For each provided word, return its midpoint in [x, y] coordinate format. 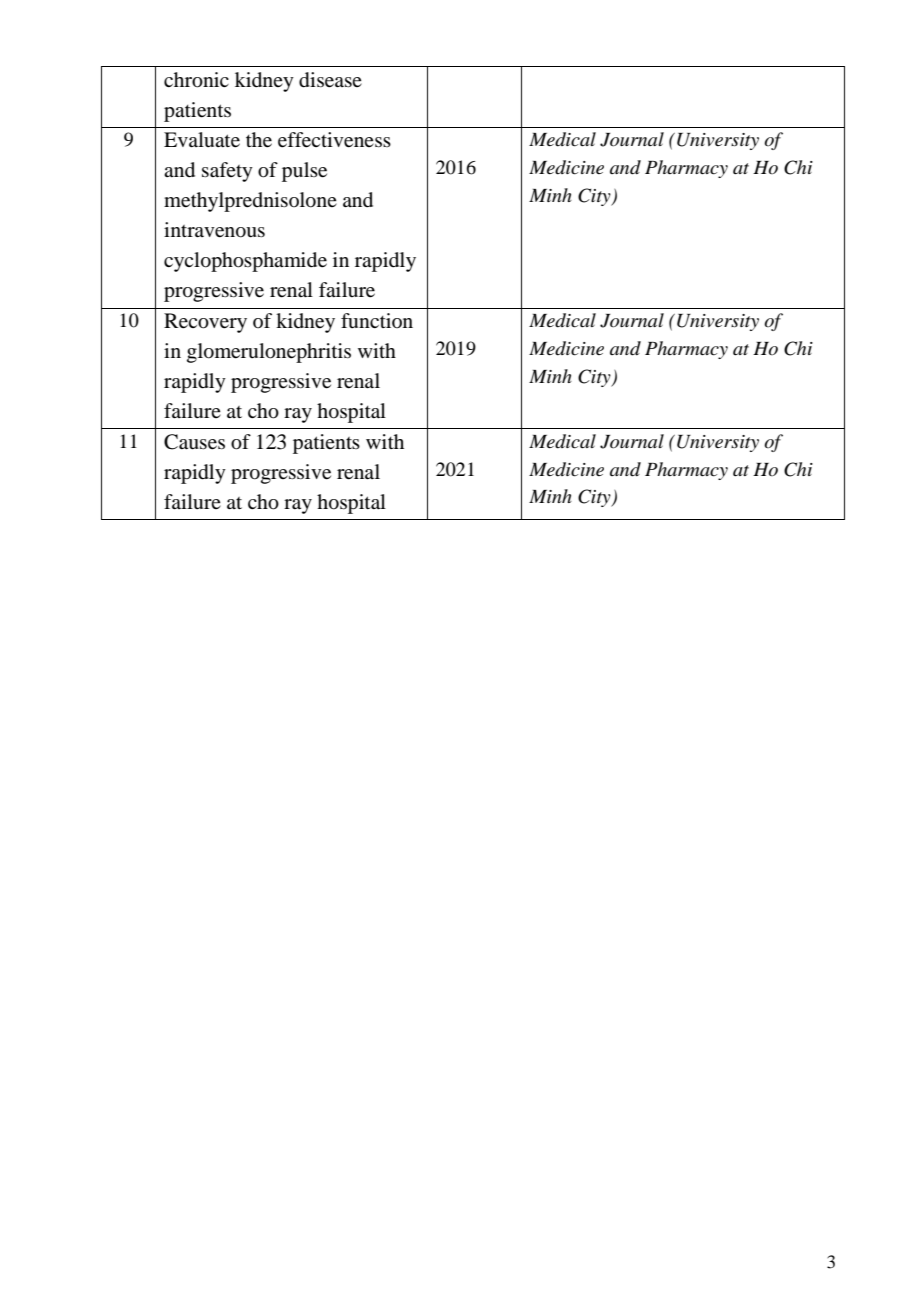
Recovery [205, 323]
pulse [304, 172]
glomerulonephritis [269, 353]
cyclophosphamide [245, 262]
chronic [196, 80]
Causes [194, 442]
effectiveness [334, 140]
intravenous [214, 230]
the [259, 140]
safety [227, 172]
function [377, 320]
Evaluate [202, 140]
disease [330, 80]
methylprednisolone [250, 202]
